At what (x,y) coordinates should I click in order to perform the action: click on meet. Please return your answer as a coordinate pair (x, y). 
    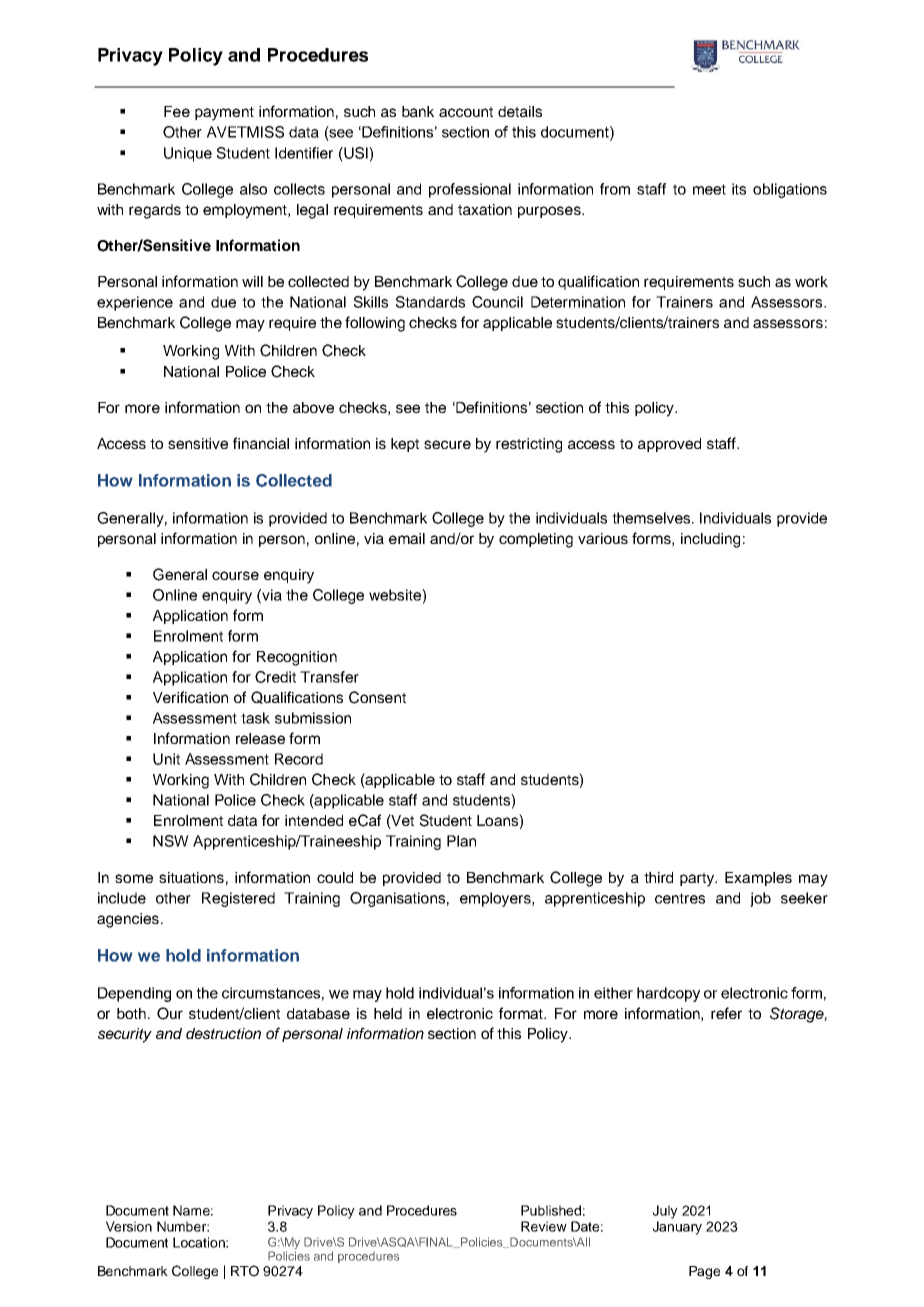
    Looking at the image, I should click on (709, 189).
